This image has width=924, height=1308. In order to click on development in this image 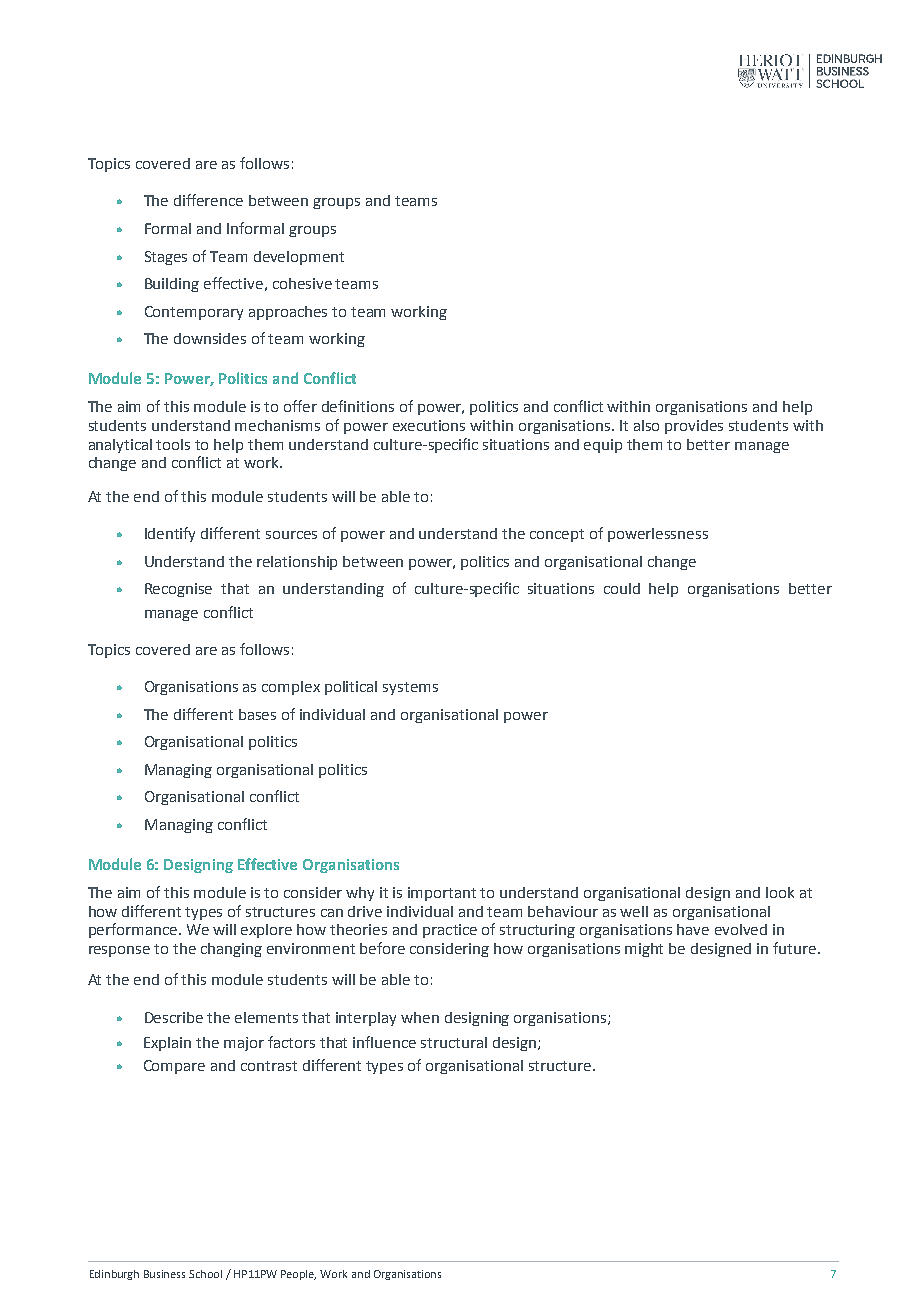, I will do `click(299, 258)`.
